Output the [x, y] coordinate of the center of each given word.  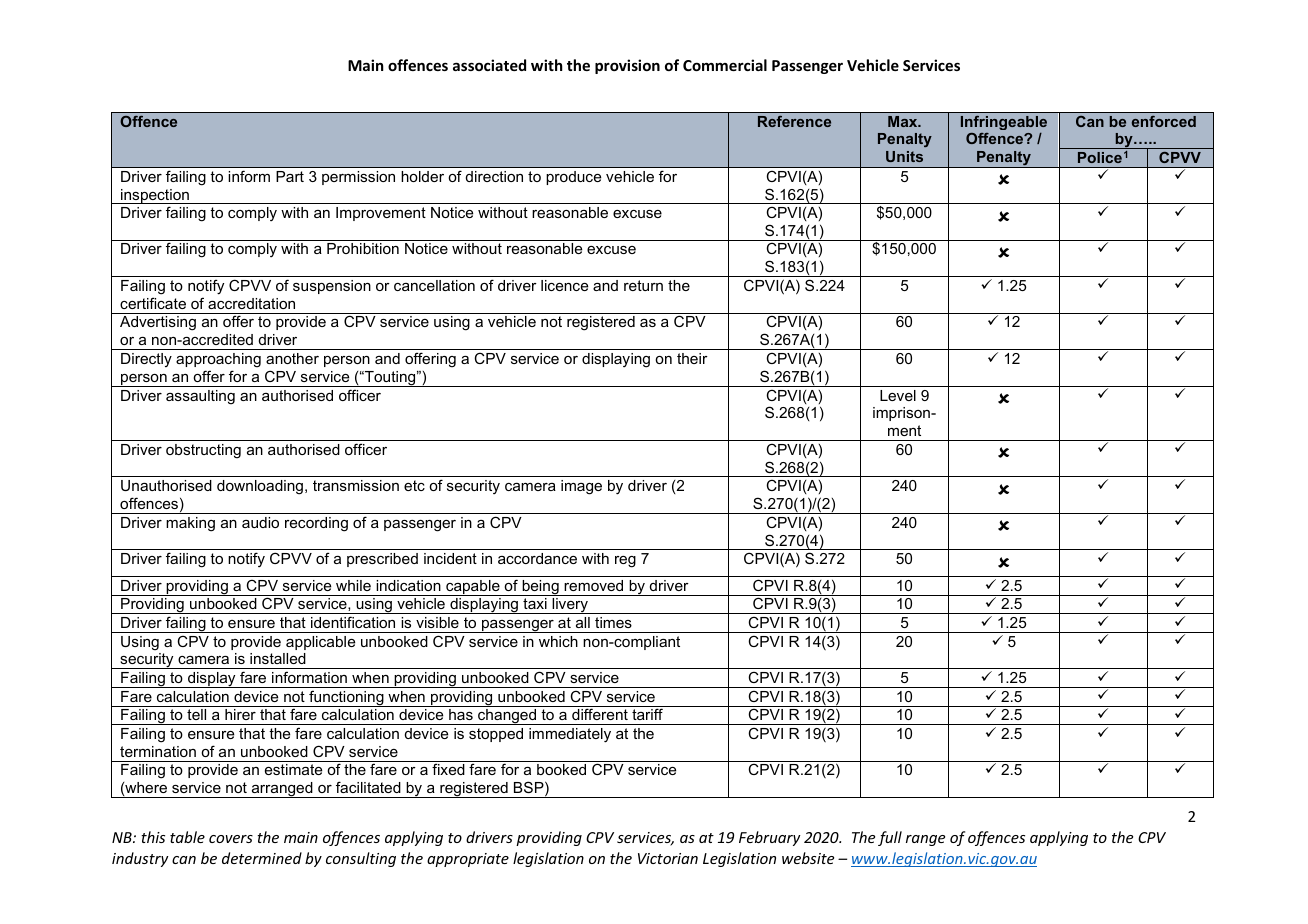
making [190, 524]
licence [564, 285]
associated [489, 65]
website [808, 858]
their [692, 358]
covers [231, 839]
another [292, 358]
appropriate [468, 860]
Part [290, 176]
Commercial [725, 65]
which [558, 641]
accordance [537, 558]
